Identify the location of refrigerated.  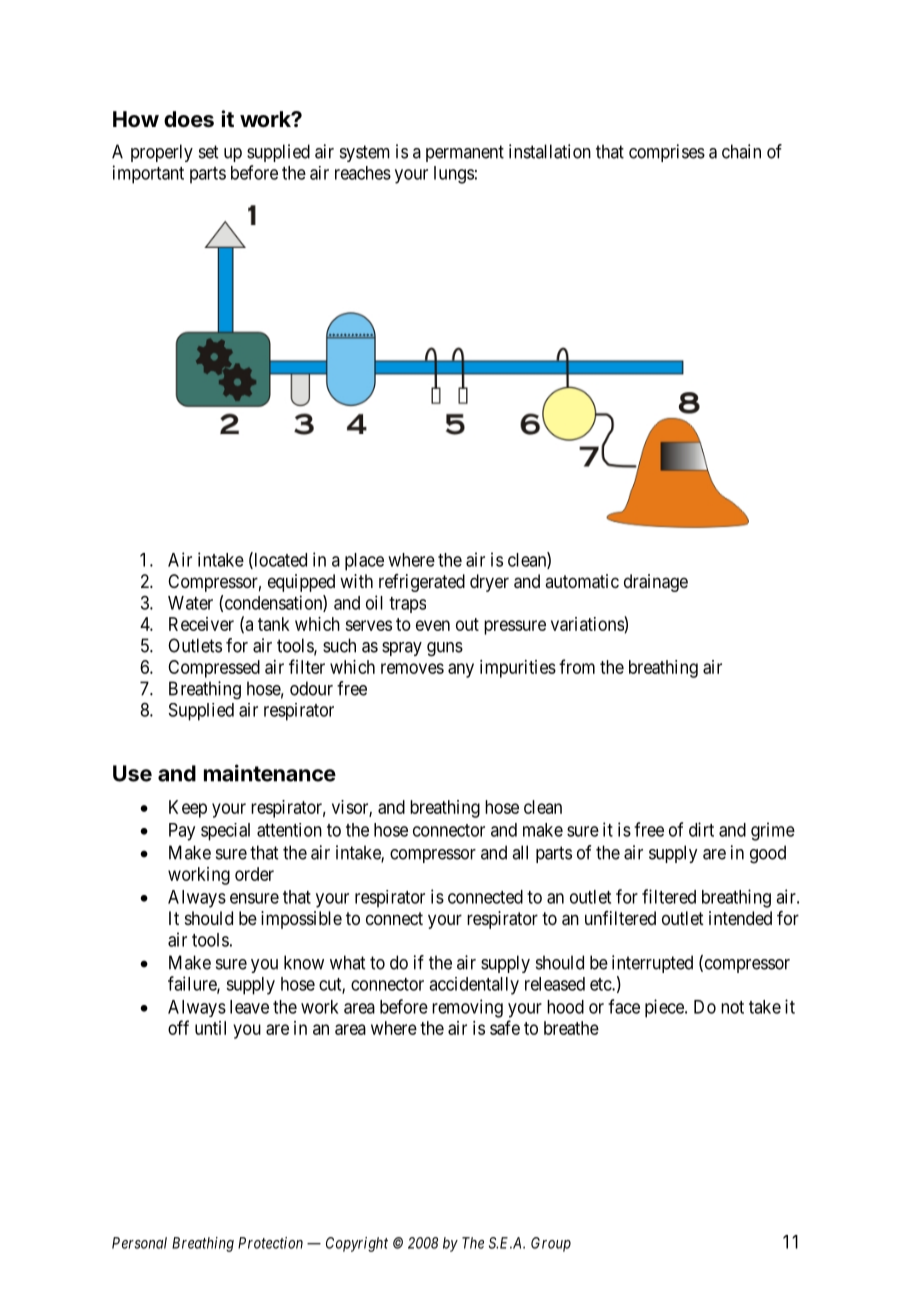
(422, 583).
